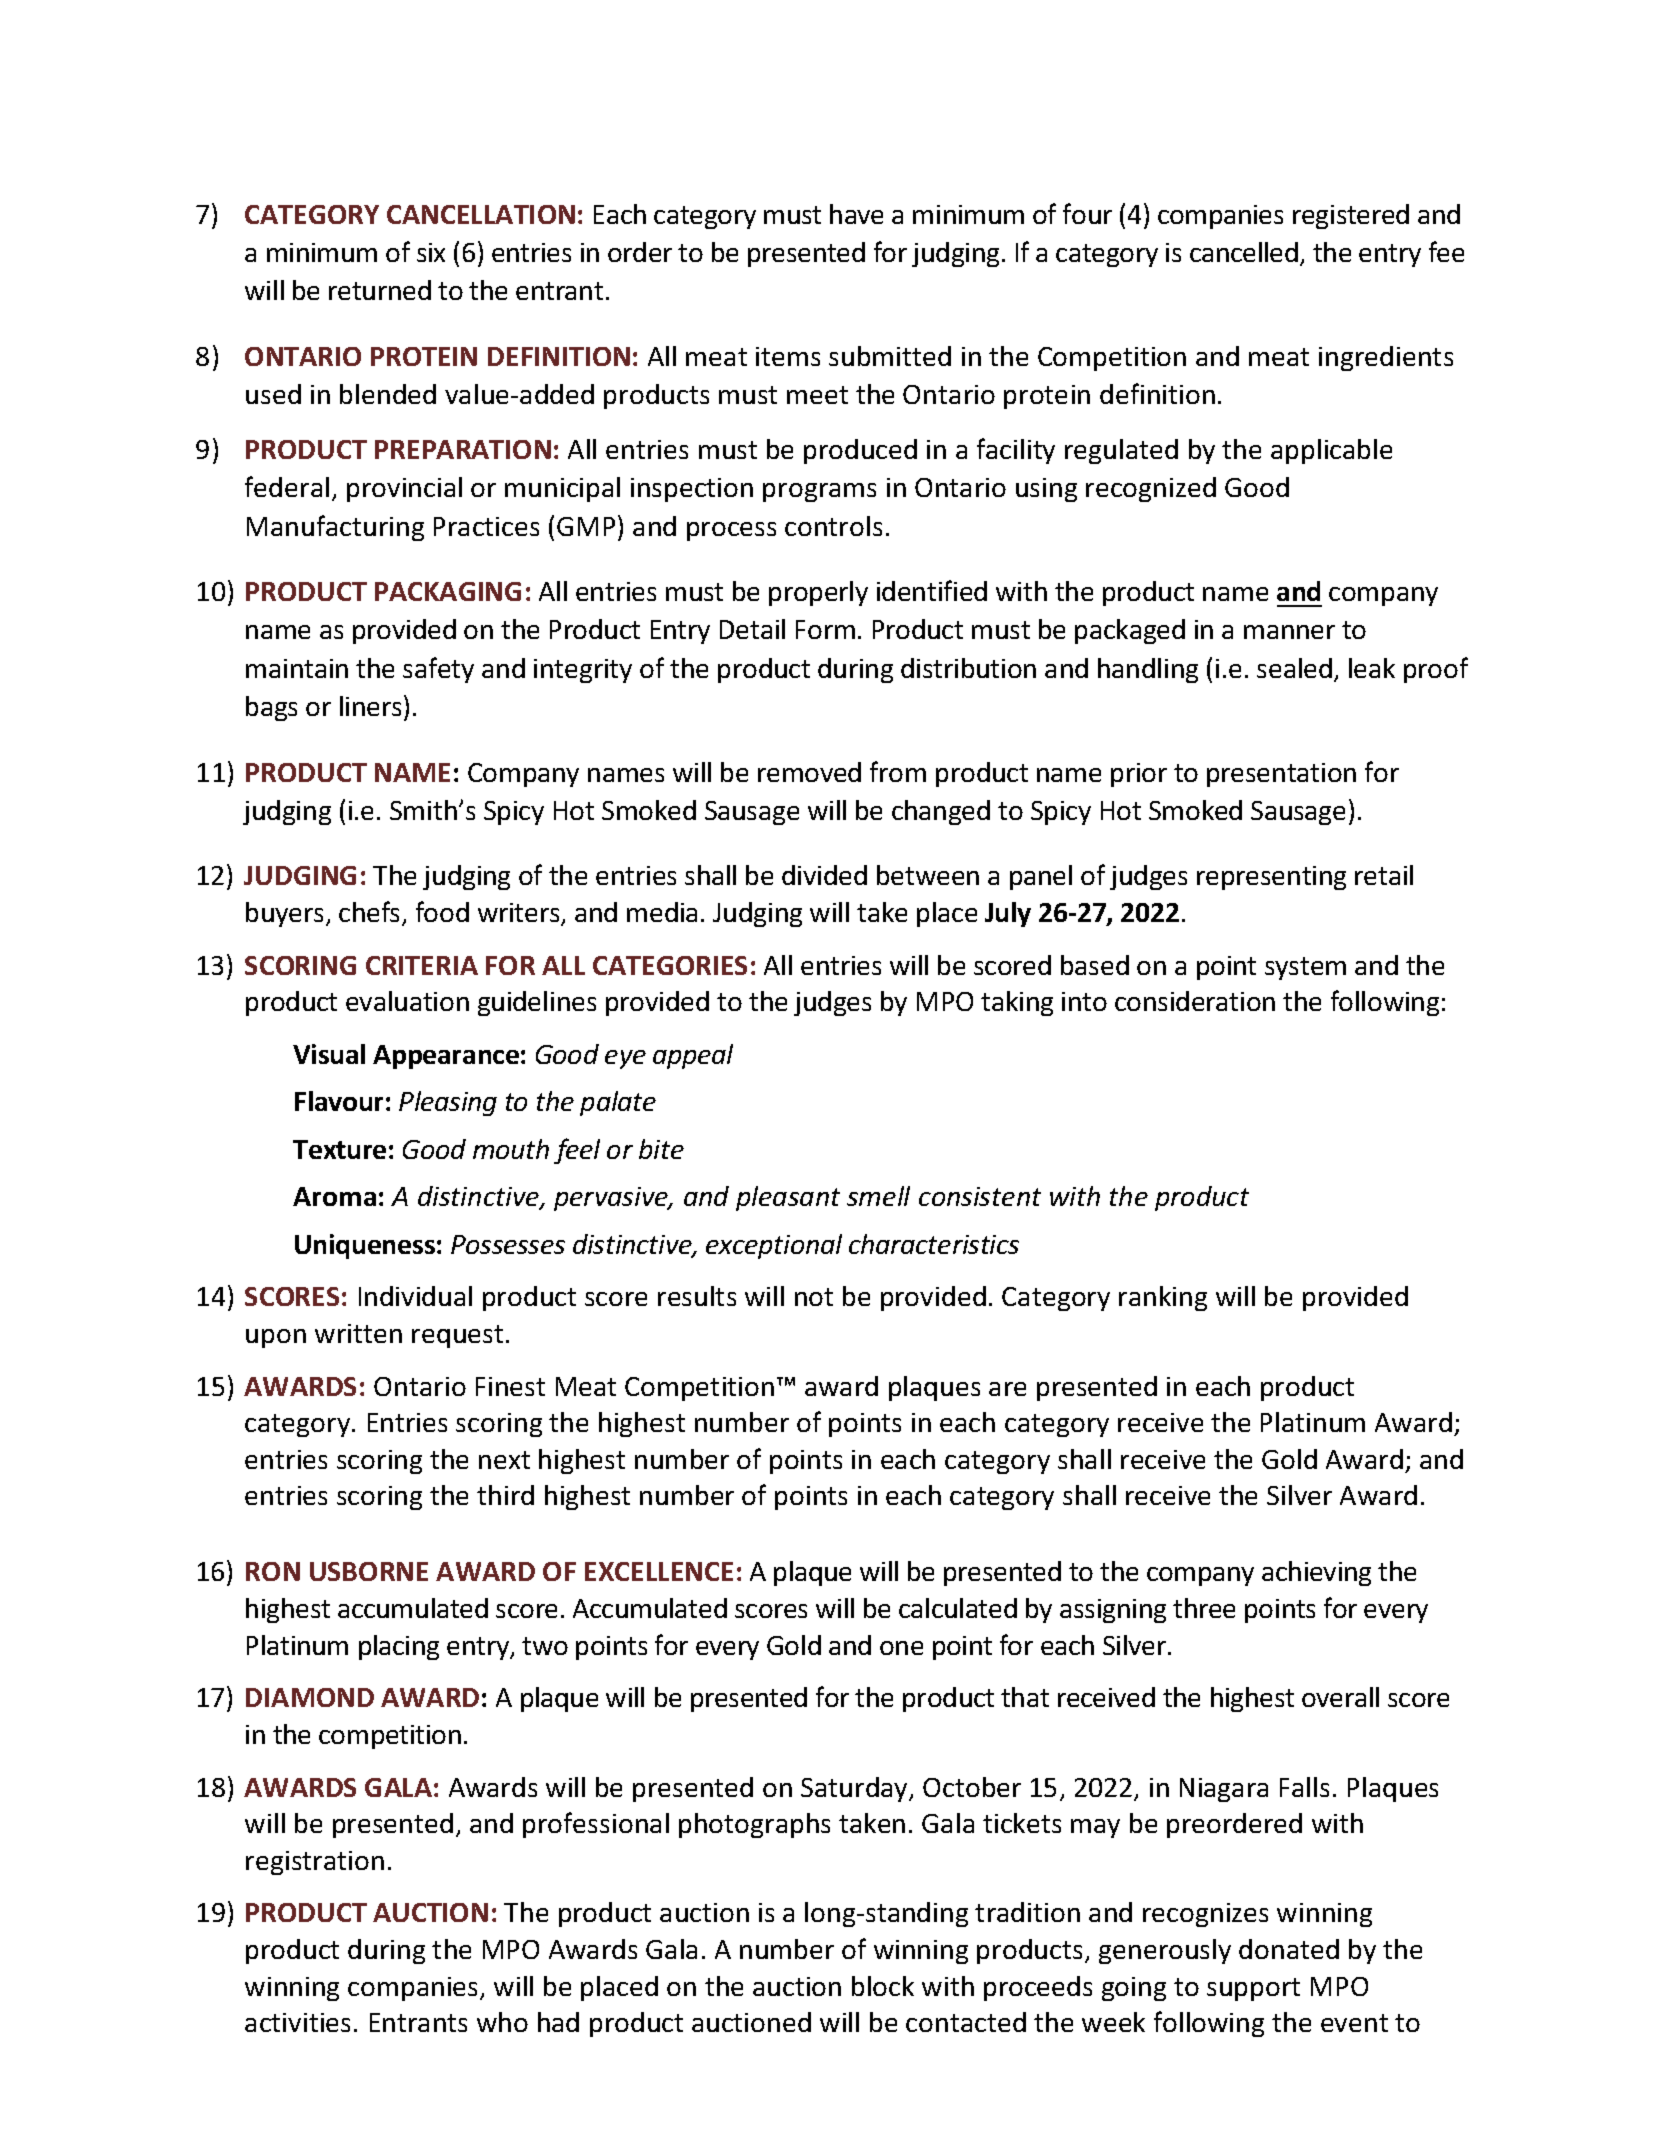 The width and height of the image is (1664, 2153). I want to click on sealed, so click(1294, 668).
